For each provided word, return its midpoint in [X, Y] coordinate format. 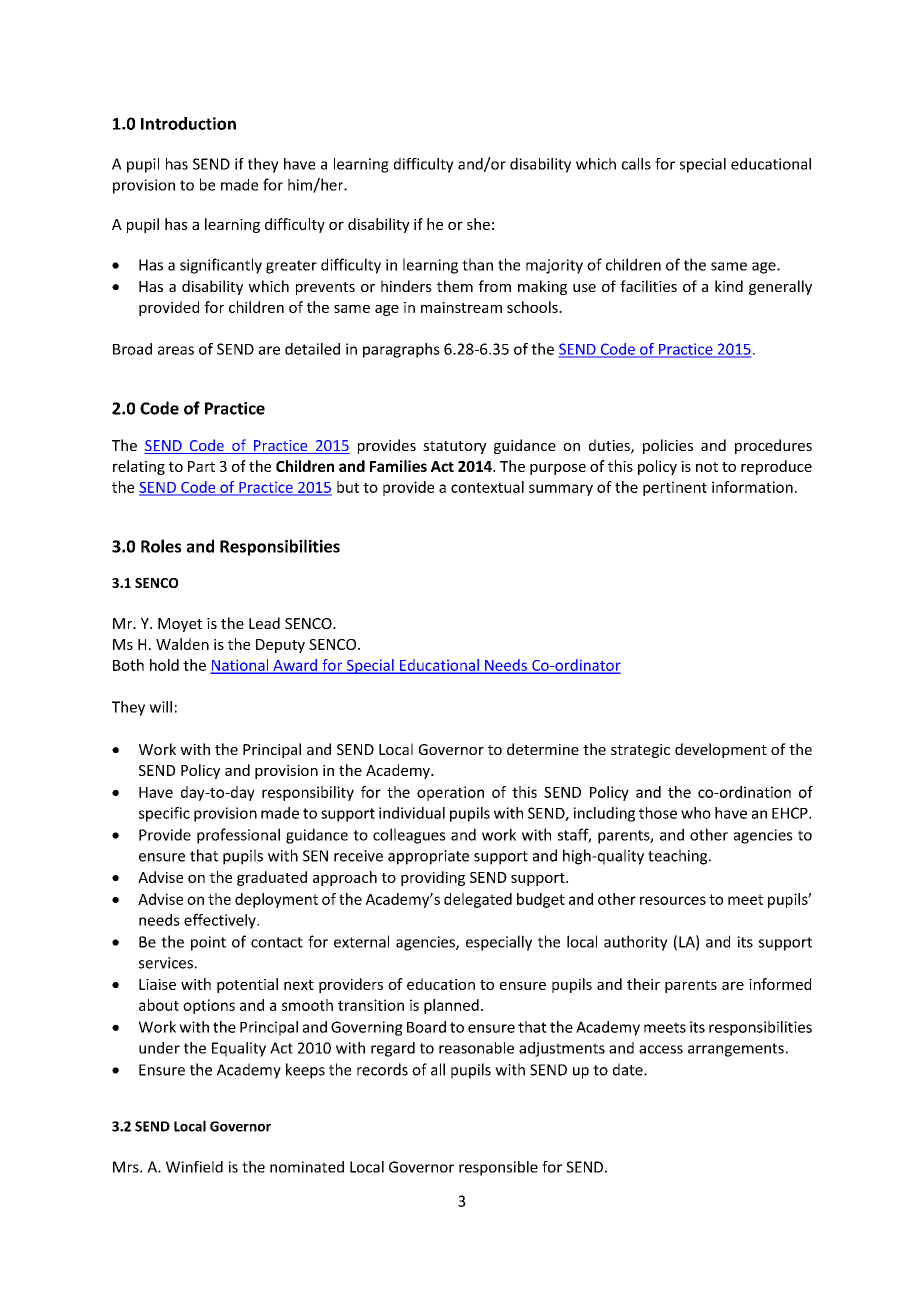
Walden [182, 644]
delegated [478, 900]
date [629, 1069]
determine [543, 749]
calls [636, 164]
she [478, 224]
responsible [498, 1168]
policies [668, 446]
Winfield [194, 1167]
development [721, 750]
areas [176, 350]
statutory [455, 447]
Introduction [188, 123]
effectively [221, 921]
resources [673, 900]
